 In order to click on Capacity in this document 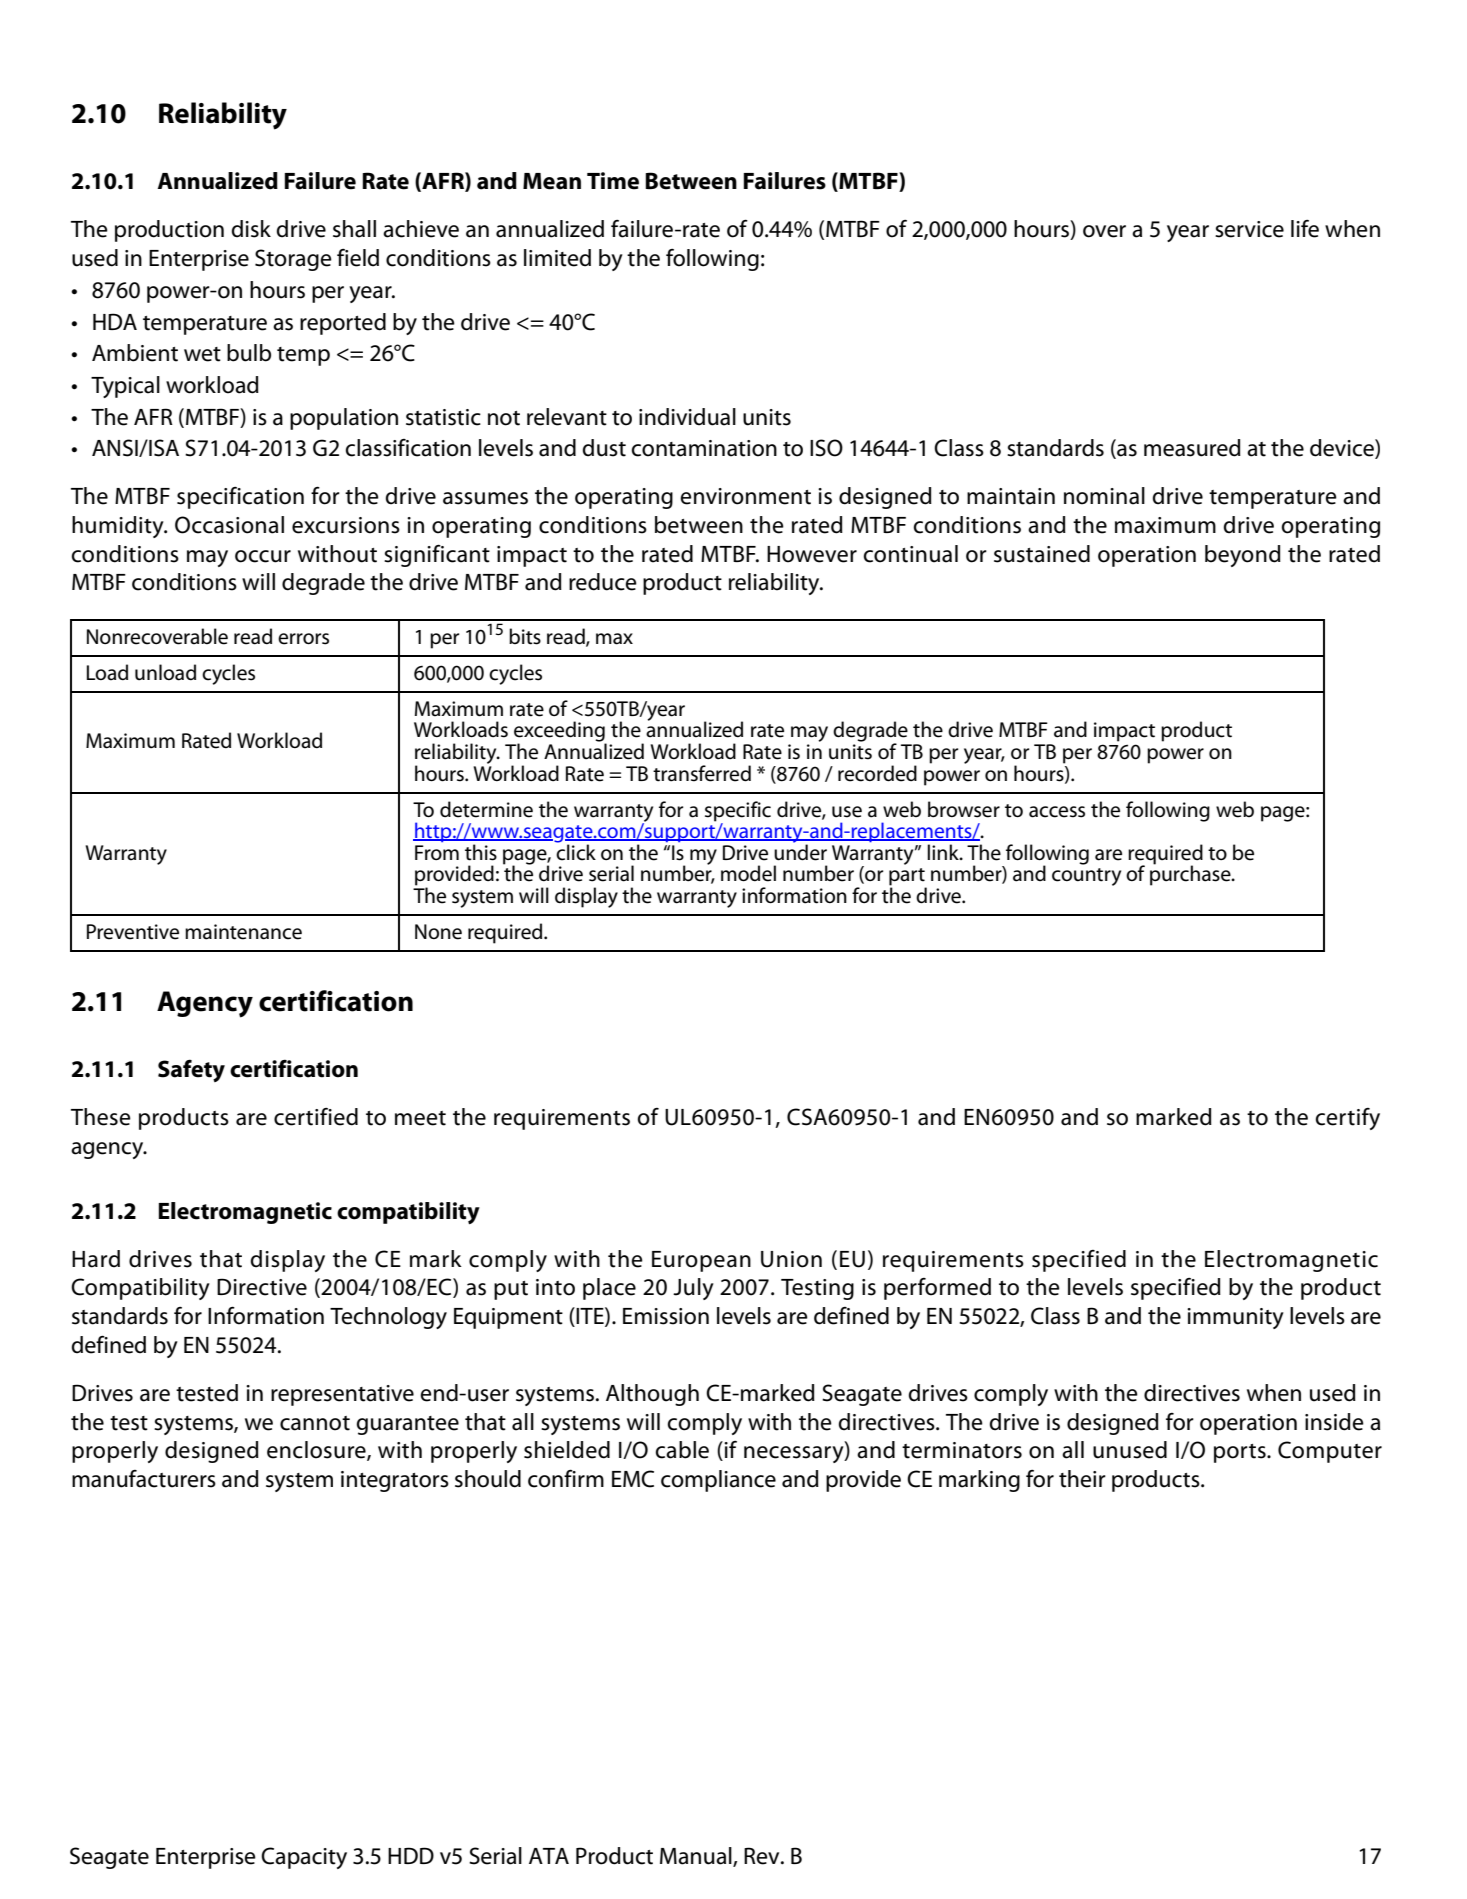, I will do `click(304, 1858)`.
